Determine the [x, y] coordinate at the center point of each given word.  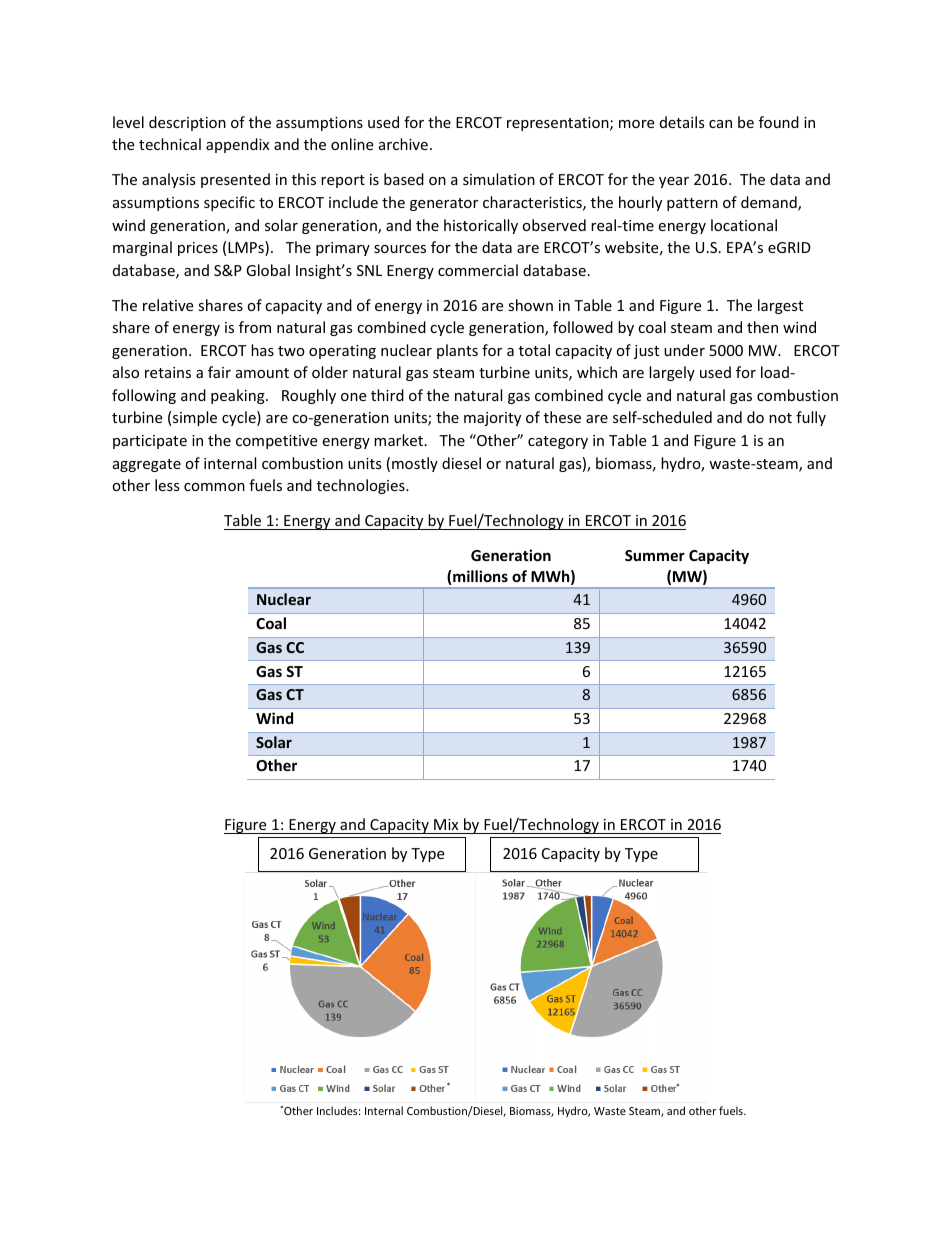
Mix [446, 824]
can [720, 124]
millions [480, 576]
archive [403, 144]
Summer [655, 555]
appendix [237, 145]
